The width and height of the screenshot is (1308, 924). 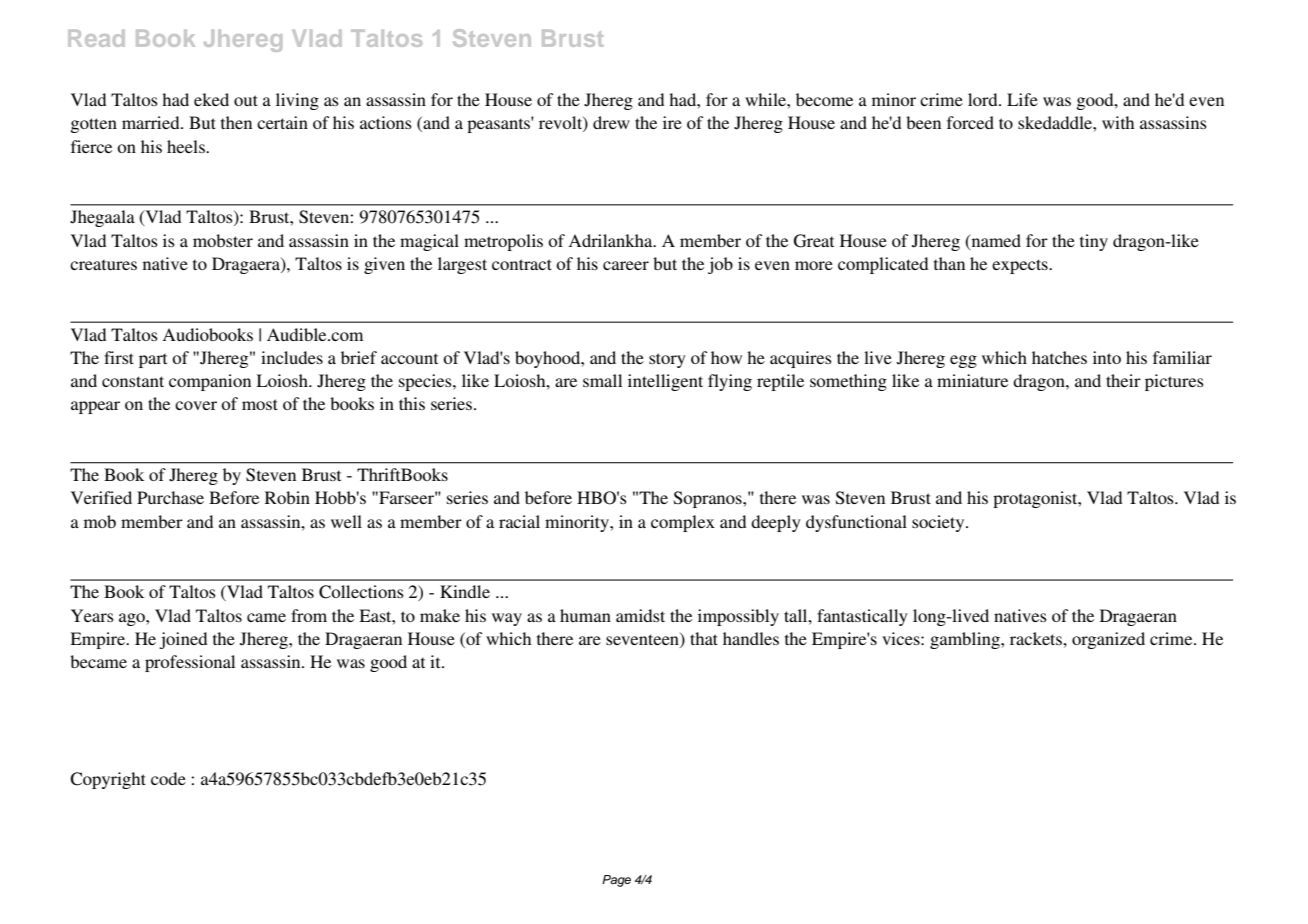 I want to click on organized, so click(x=1108, y=640).
